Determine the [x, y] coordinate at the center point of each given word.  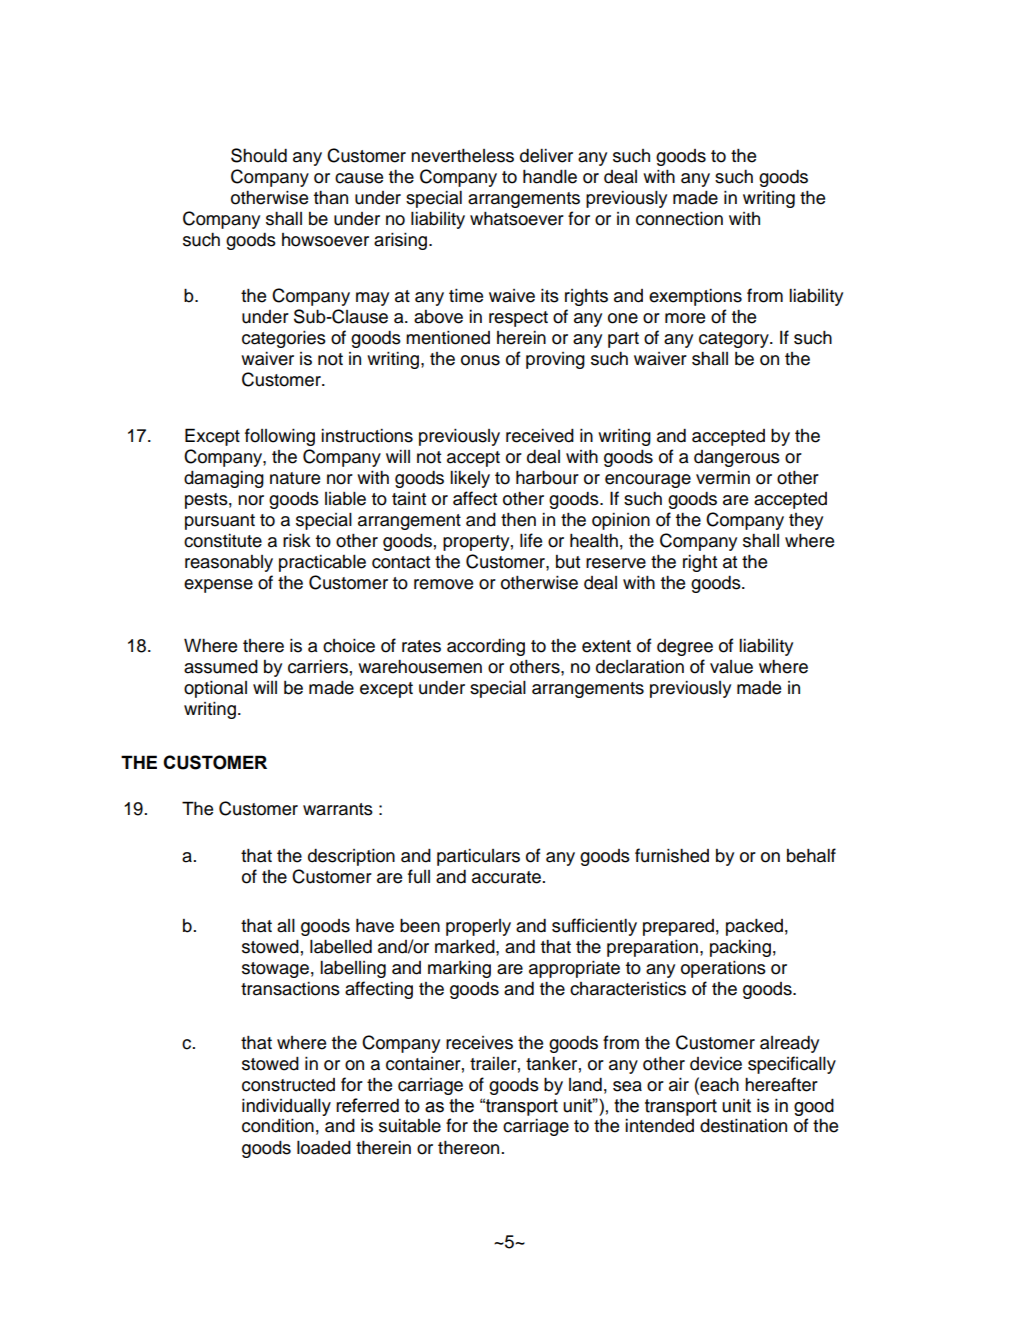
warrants [338, 809]
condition [278, 1126]
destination [743, 1126]
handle [550, 177]
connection [679, 219]
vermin [723, 478]
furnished [672, 855]
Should [259, 155]
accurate [506, 877]
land [585, 1085]
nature [295, 478]
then [518, 520]
